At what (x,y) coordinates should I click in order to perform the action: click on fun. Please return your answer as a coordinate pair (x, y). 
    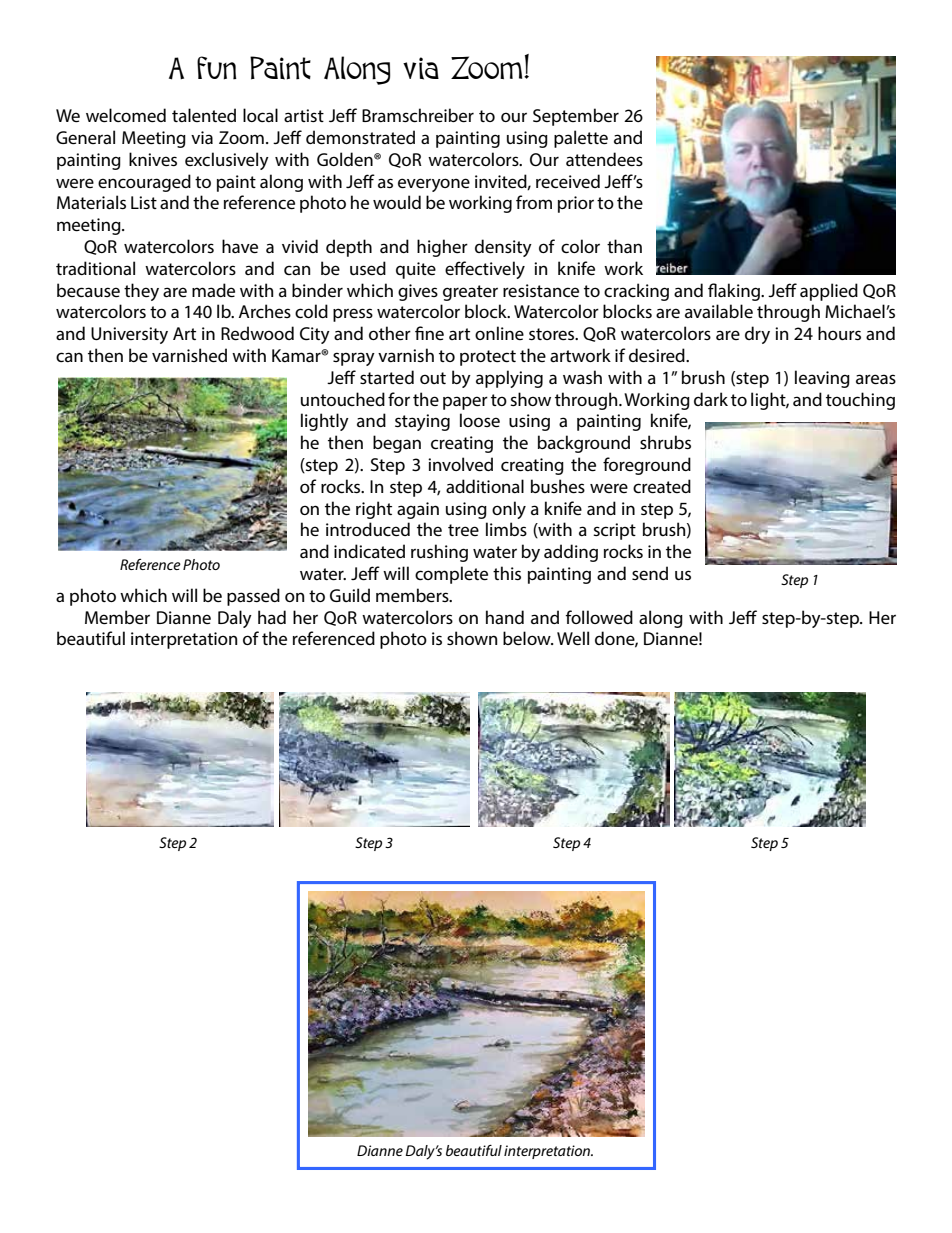
    Looking at the image, I should click on (217, 68).
